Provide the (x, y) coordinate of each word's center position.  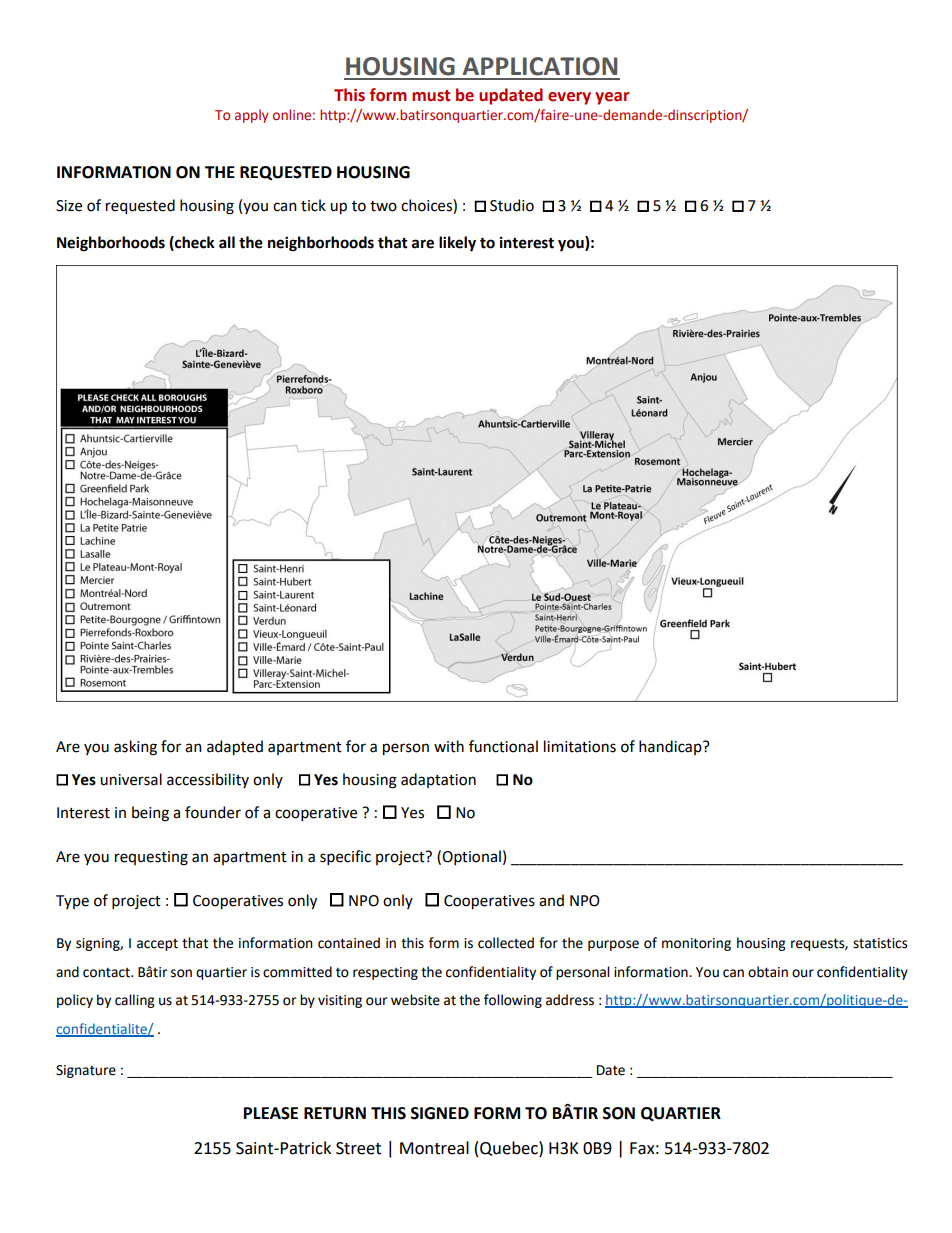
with (449, 746)
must (431, 96)
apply (251, 116)
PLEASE (271, 1113)
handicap (671, 747)
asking (135, 748)
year (612, 98)
